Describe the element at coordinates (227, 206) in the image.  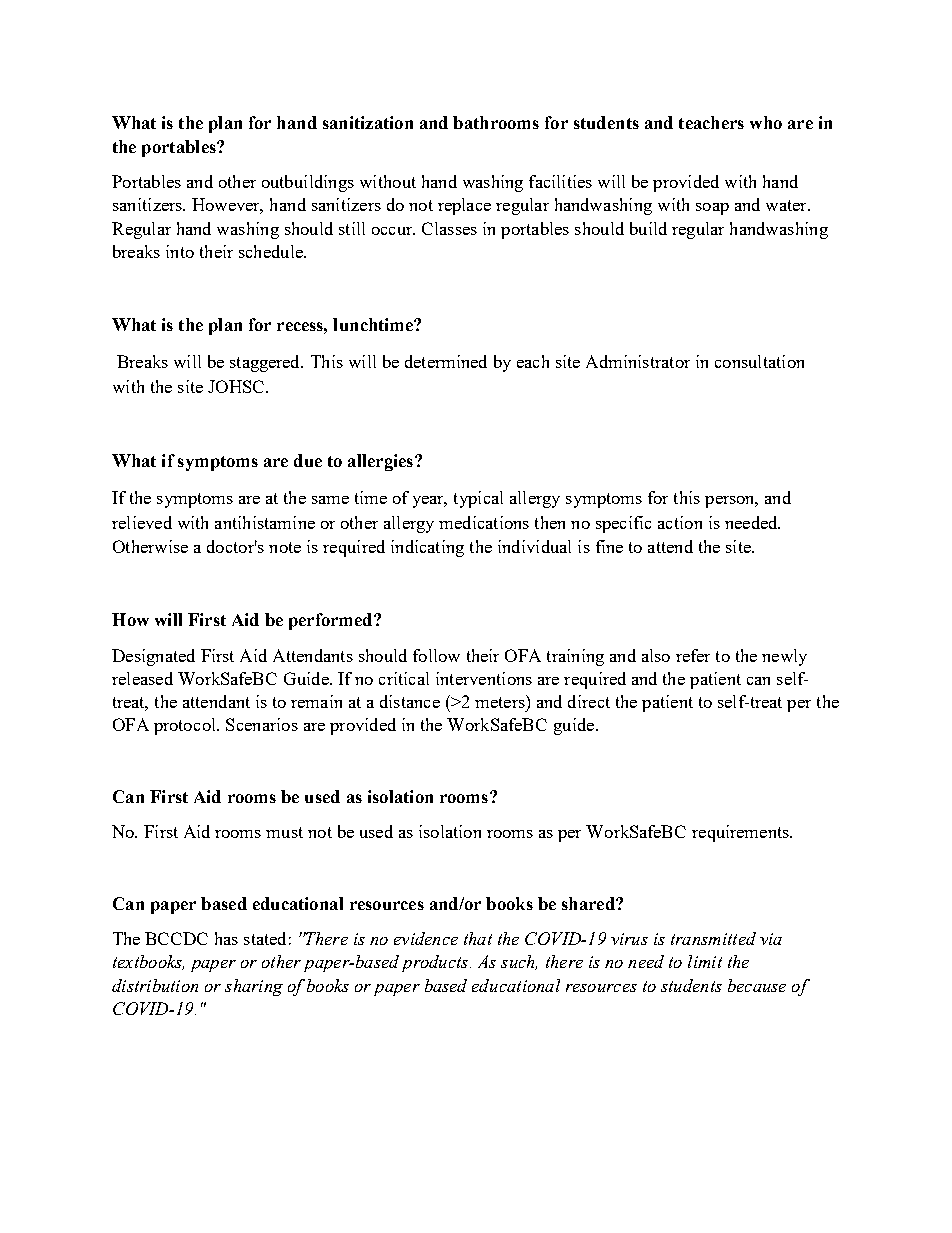
I see `However` at that location.
